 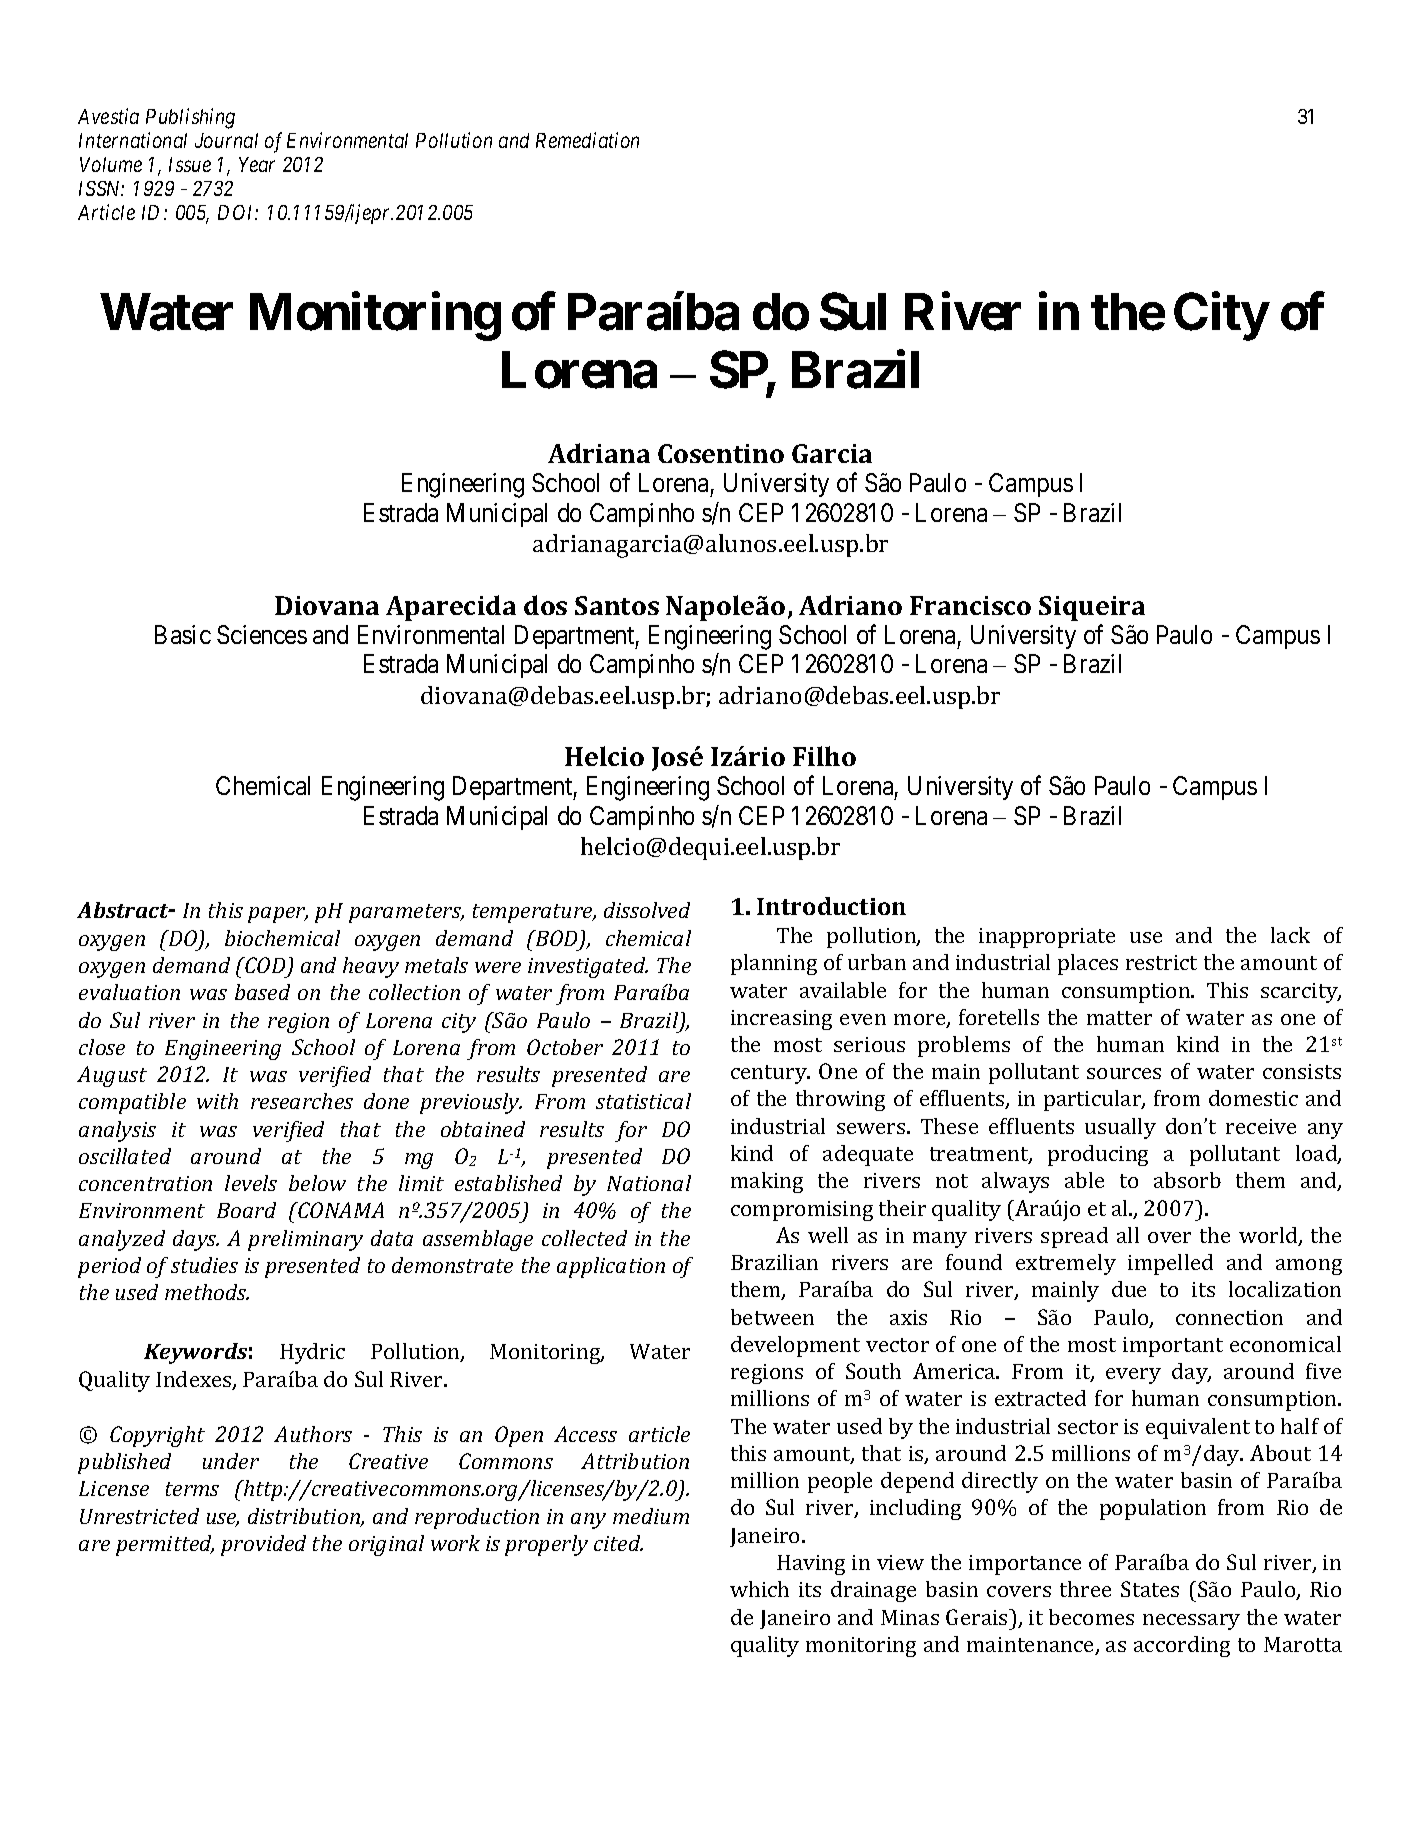 What do you see at coordinates (1290, 935) in the screenshot?
I see `lack` at bounding box center [1290, 935].
